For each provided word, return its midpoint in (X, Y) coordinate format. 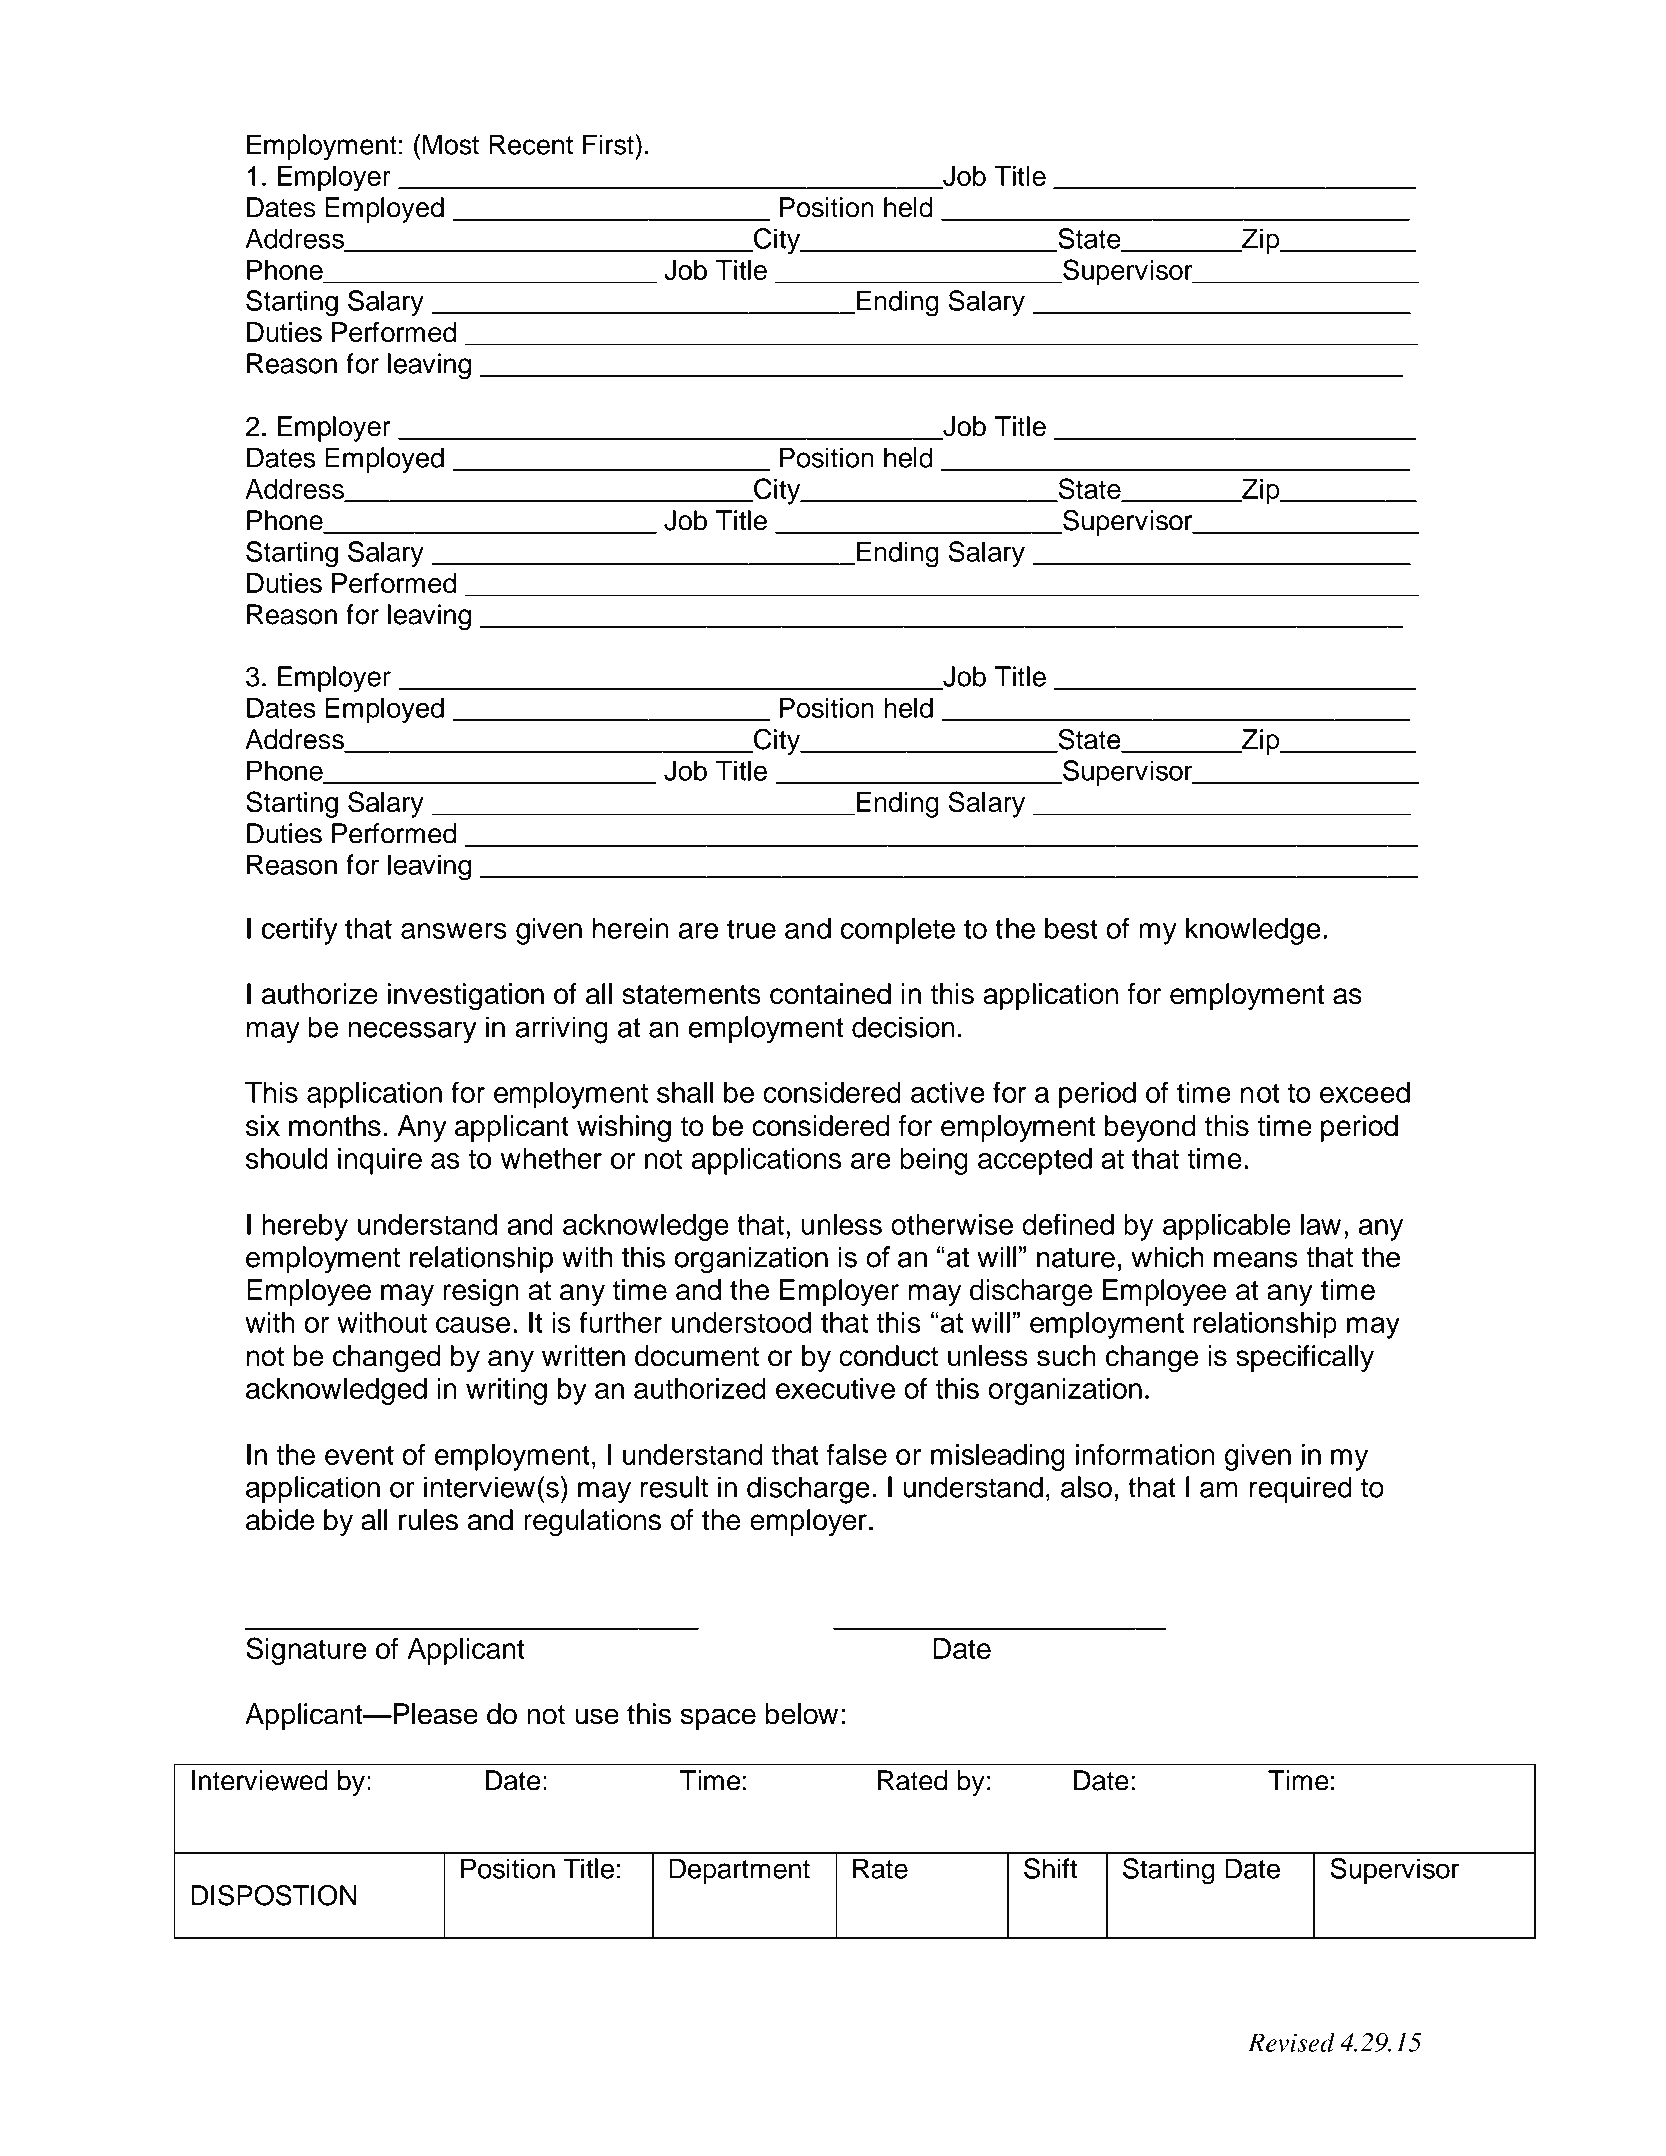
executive (835, 1388)
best (1071, 928)
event (359, 1455)
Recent (531, 144)
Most (450, 144)
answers (454, 931)
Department (739, 1871)
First (609, 144)
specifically (1305, 1358)
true (751, 929)
